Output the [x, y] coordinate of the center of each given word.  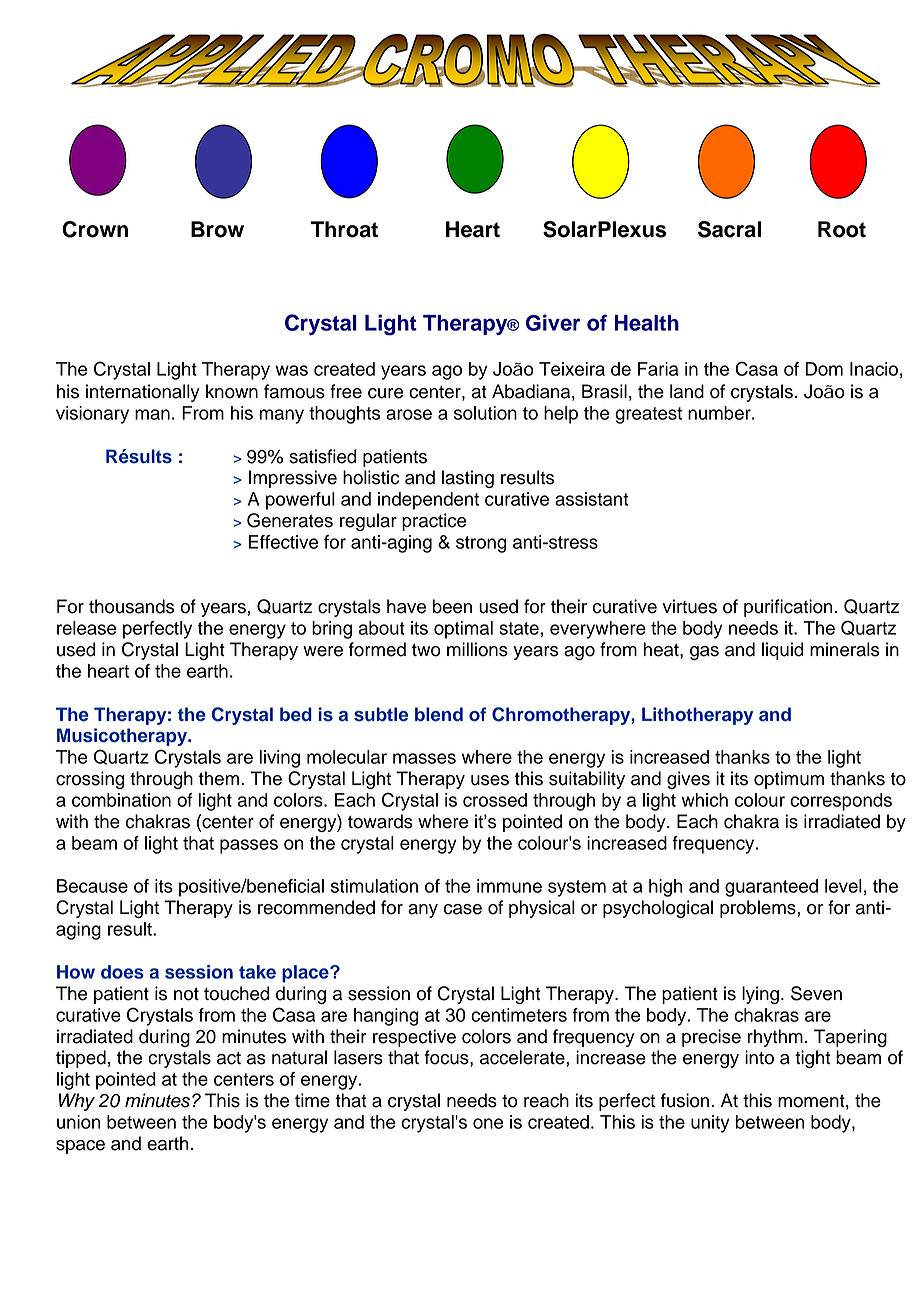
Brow [217, 229]
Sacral [729, 229]
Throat [344, 229]
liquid [783, 651]
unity [710, 1124]
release [86, 628]
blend [439, 714]
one [488, 1123]
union [79, 1122]
